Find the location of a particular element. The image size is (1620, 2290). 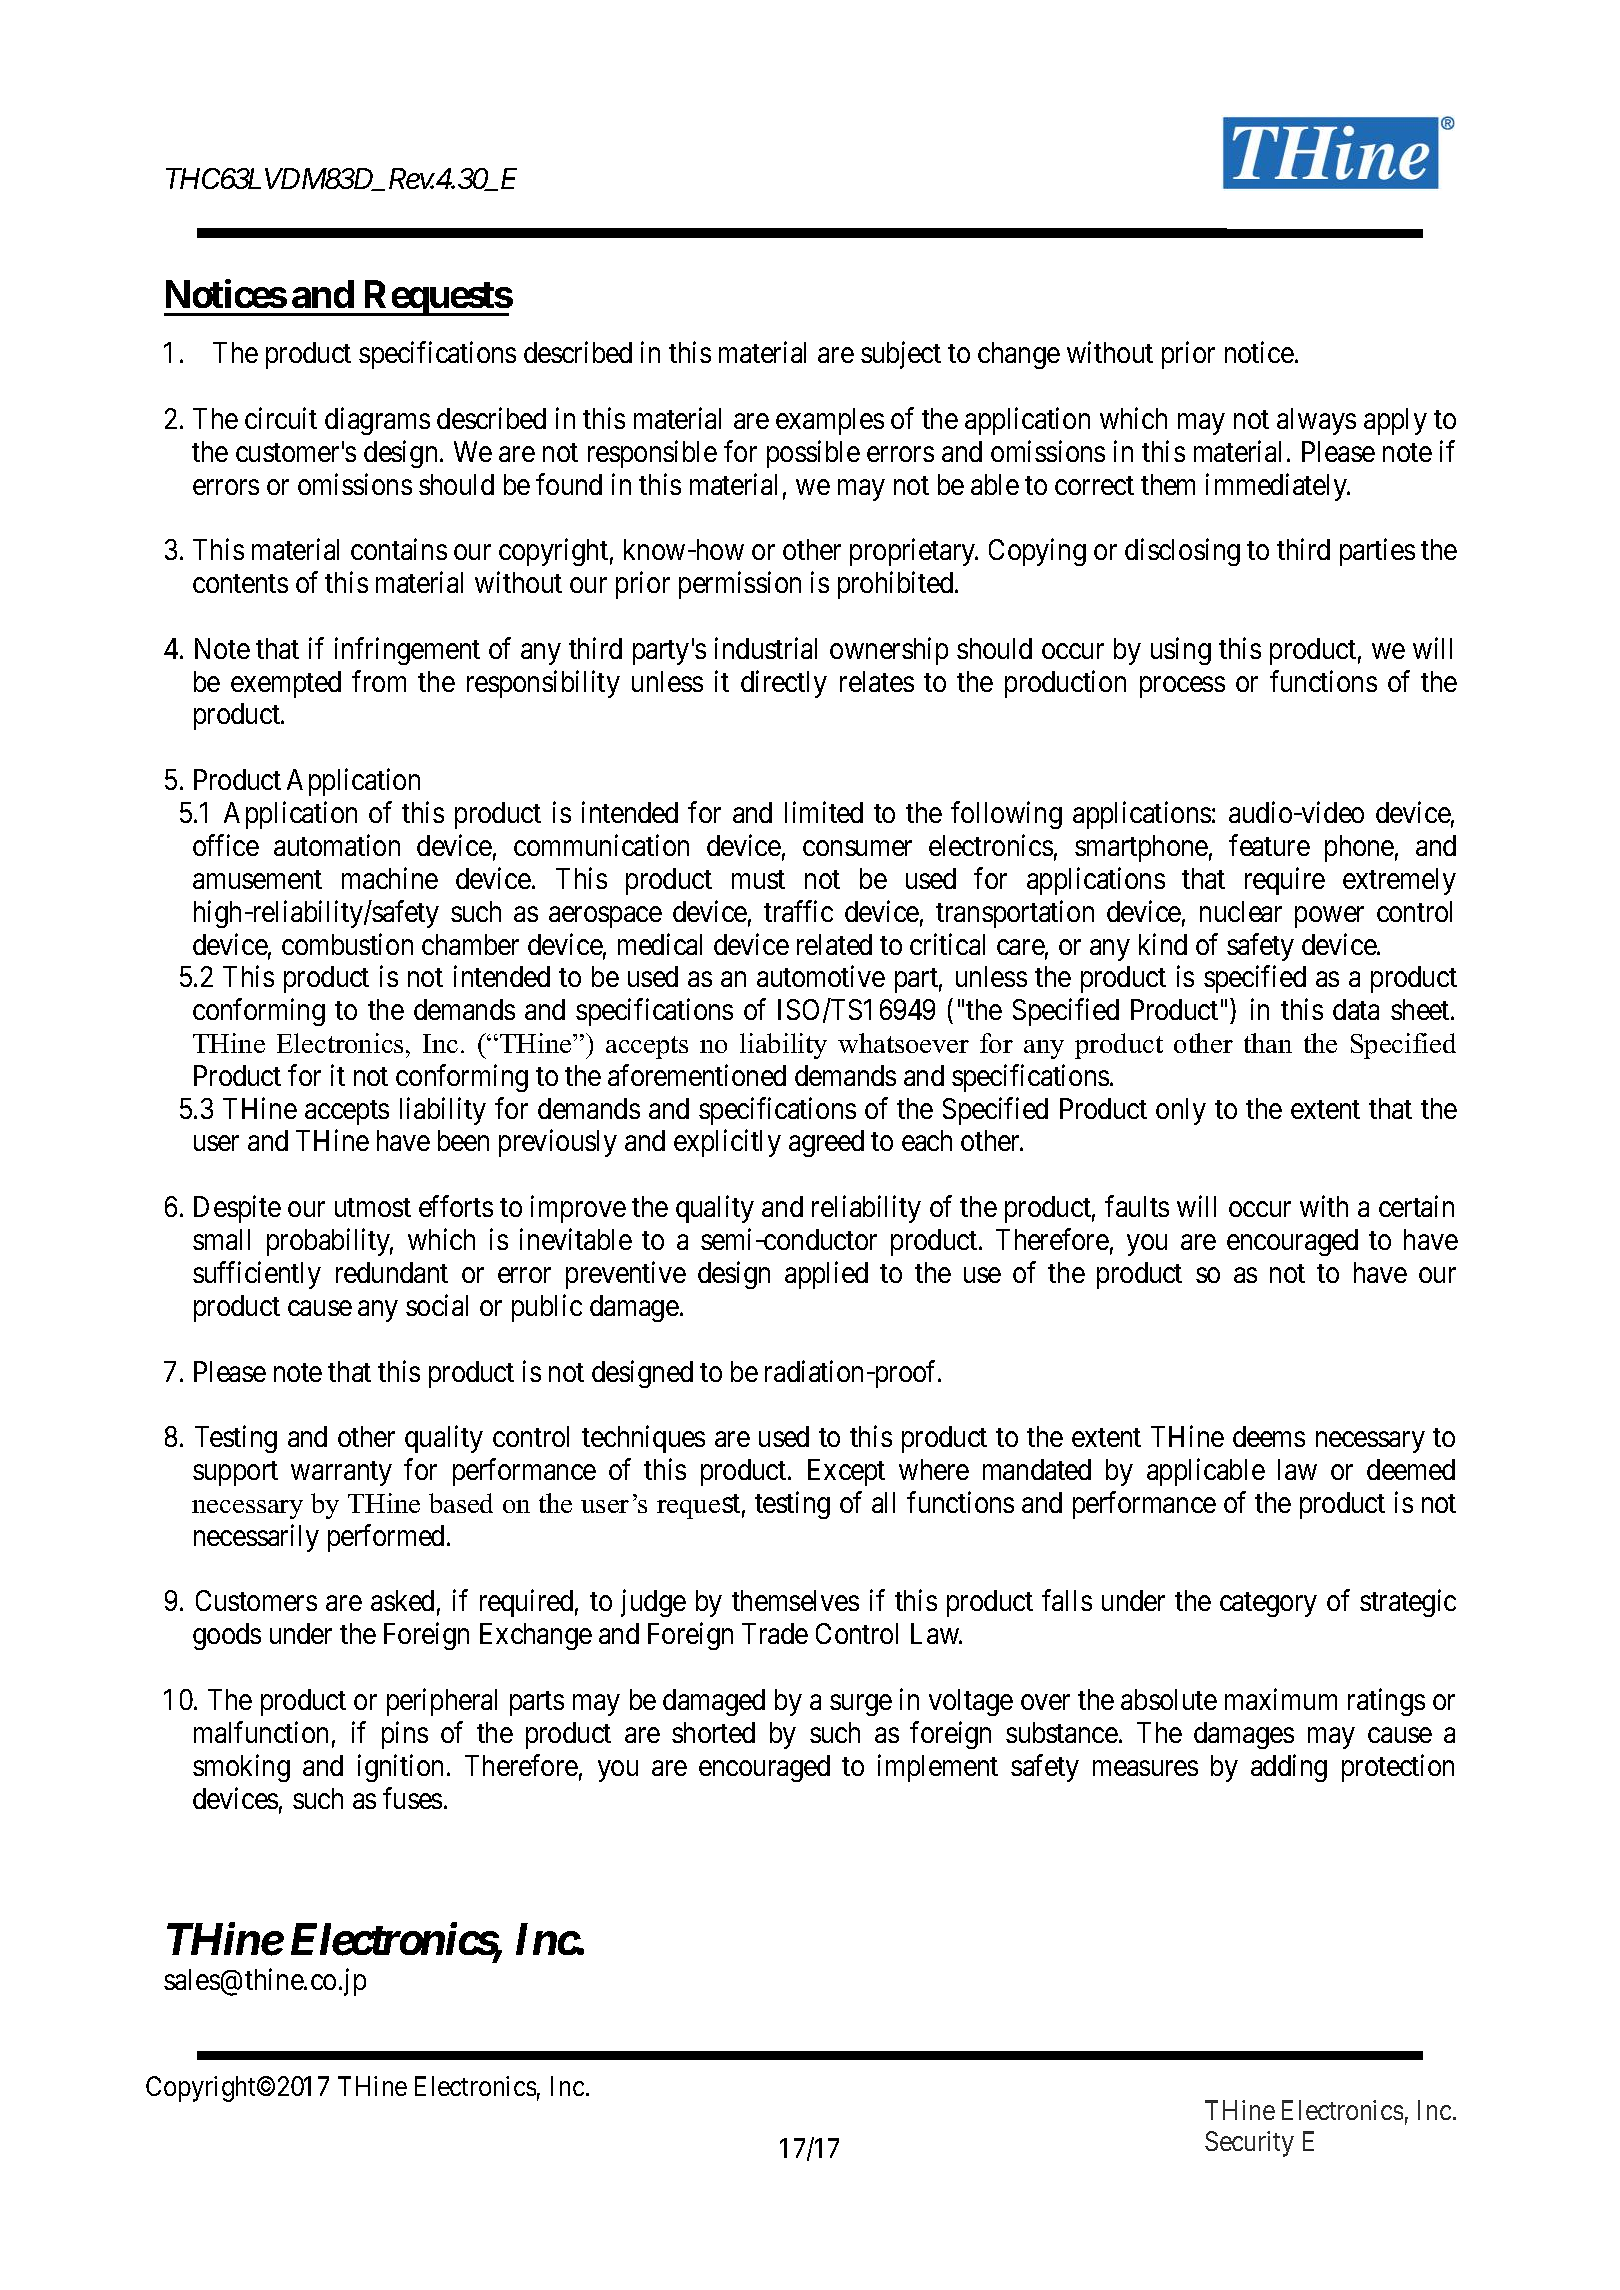

maximum is located at coordinates (1281, 1699).
